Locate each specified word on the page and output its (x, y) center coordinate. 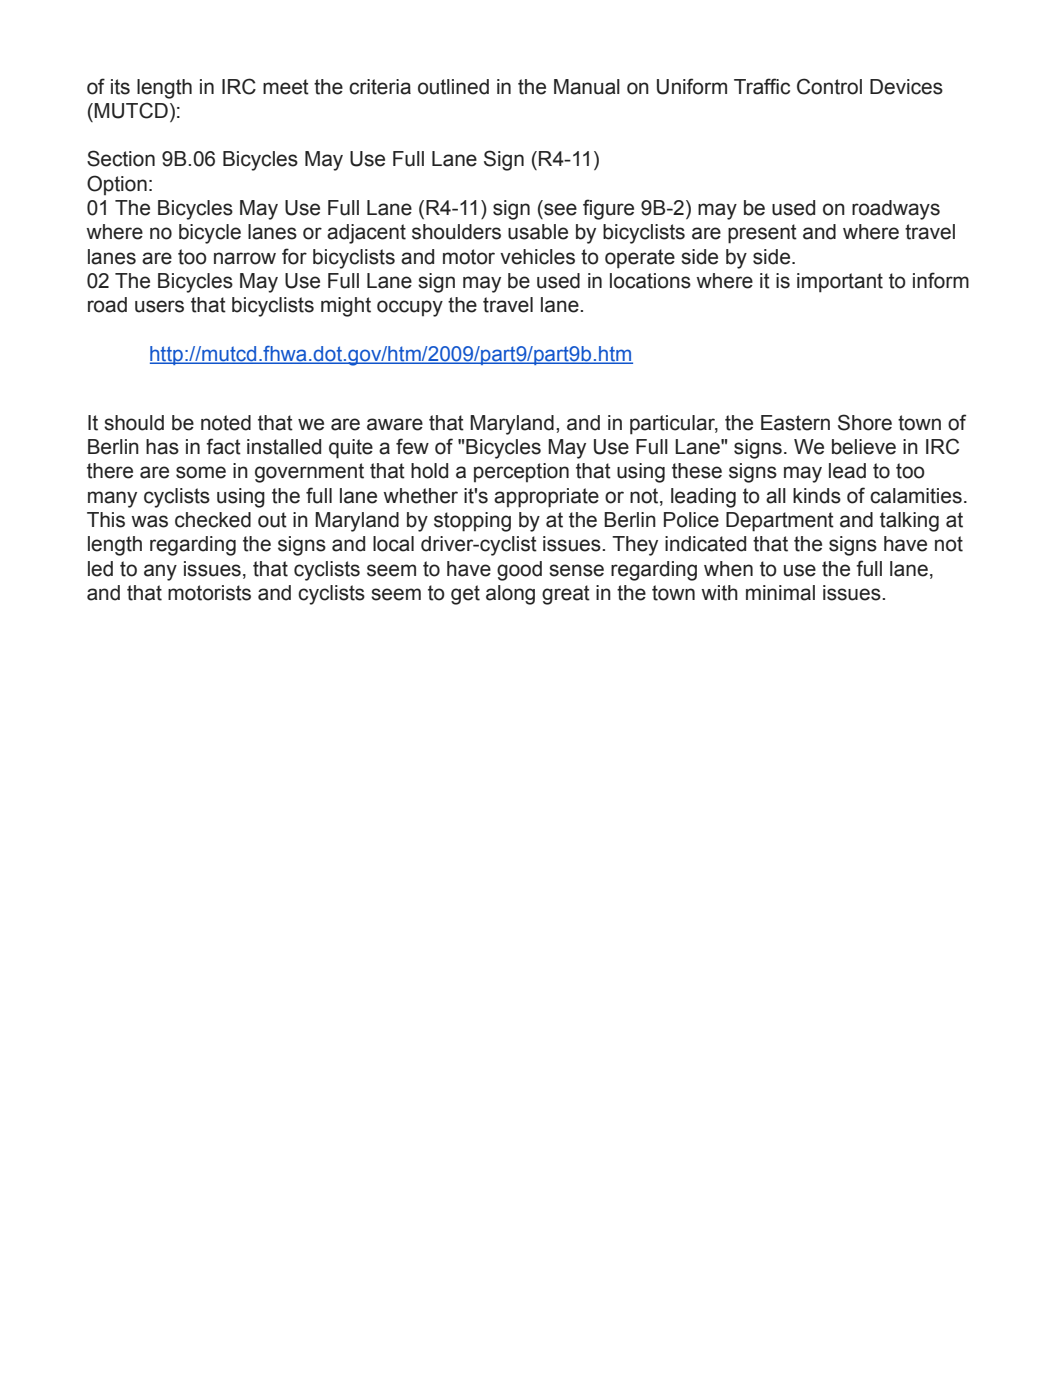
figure (608, 209)
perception (521, 472)
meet (286, 87)
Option (117, 185)
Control (829, 86)
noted (226, 423)
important (840, 283)
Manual (587, 87)
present (762, 234)
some (201, 472)
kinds (817, 496)
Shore (865, 422)
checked (213, 520)
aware (395, 424)
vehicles (537, 257)
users (159, 306)
